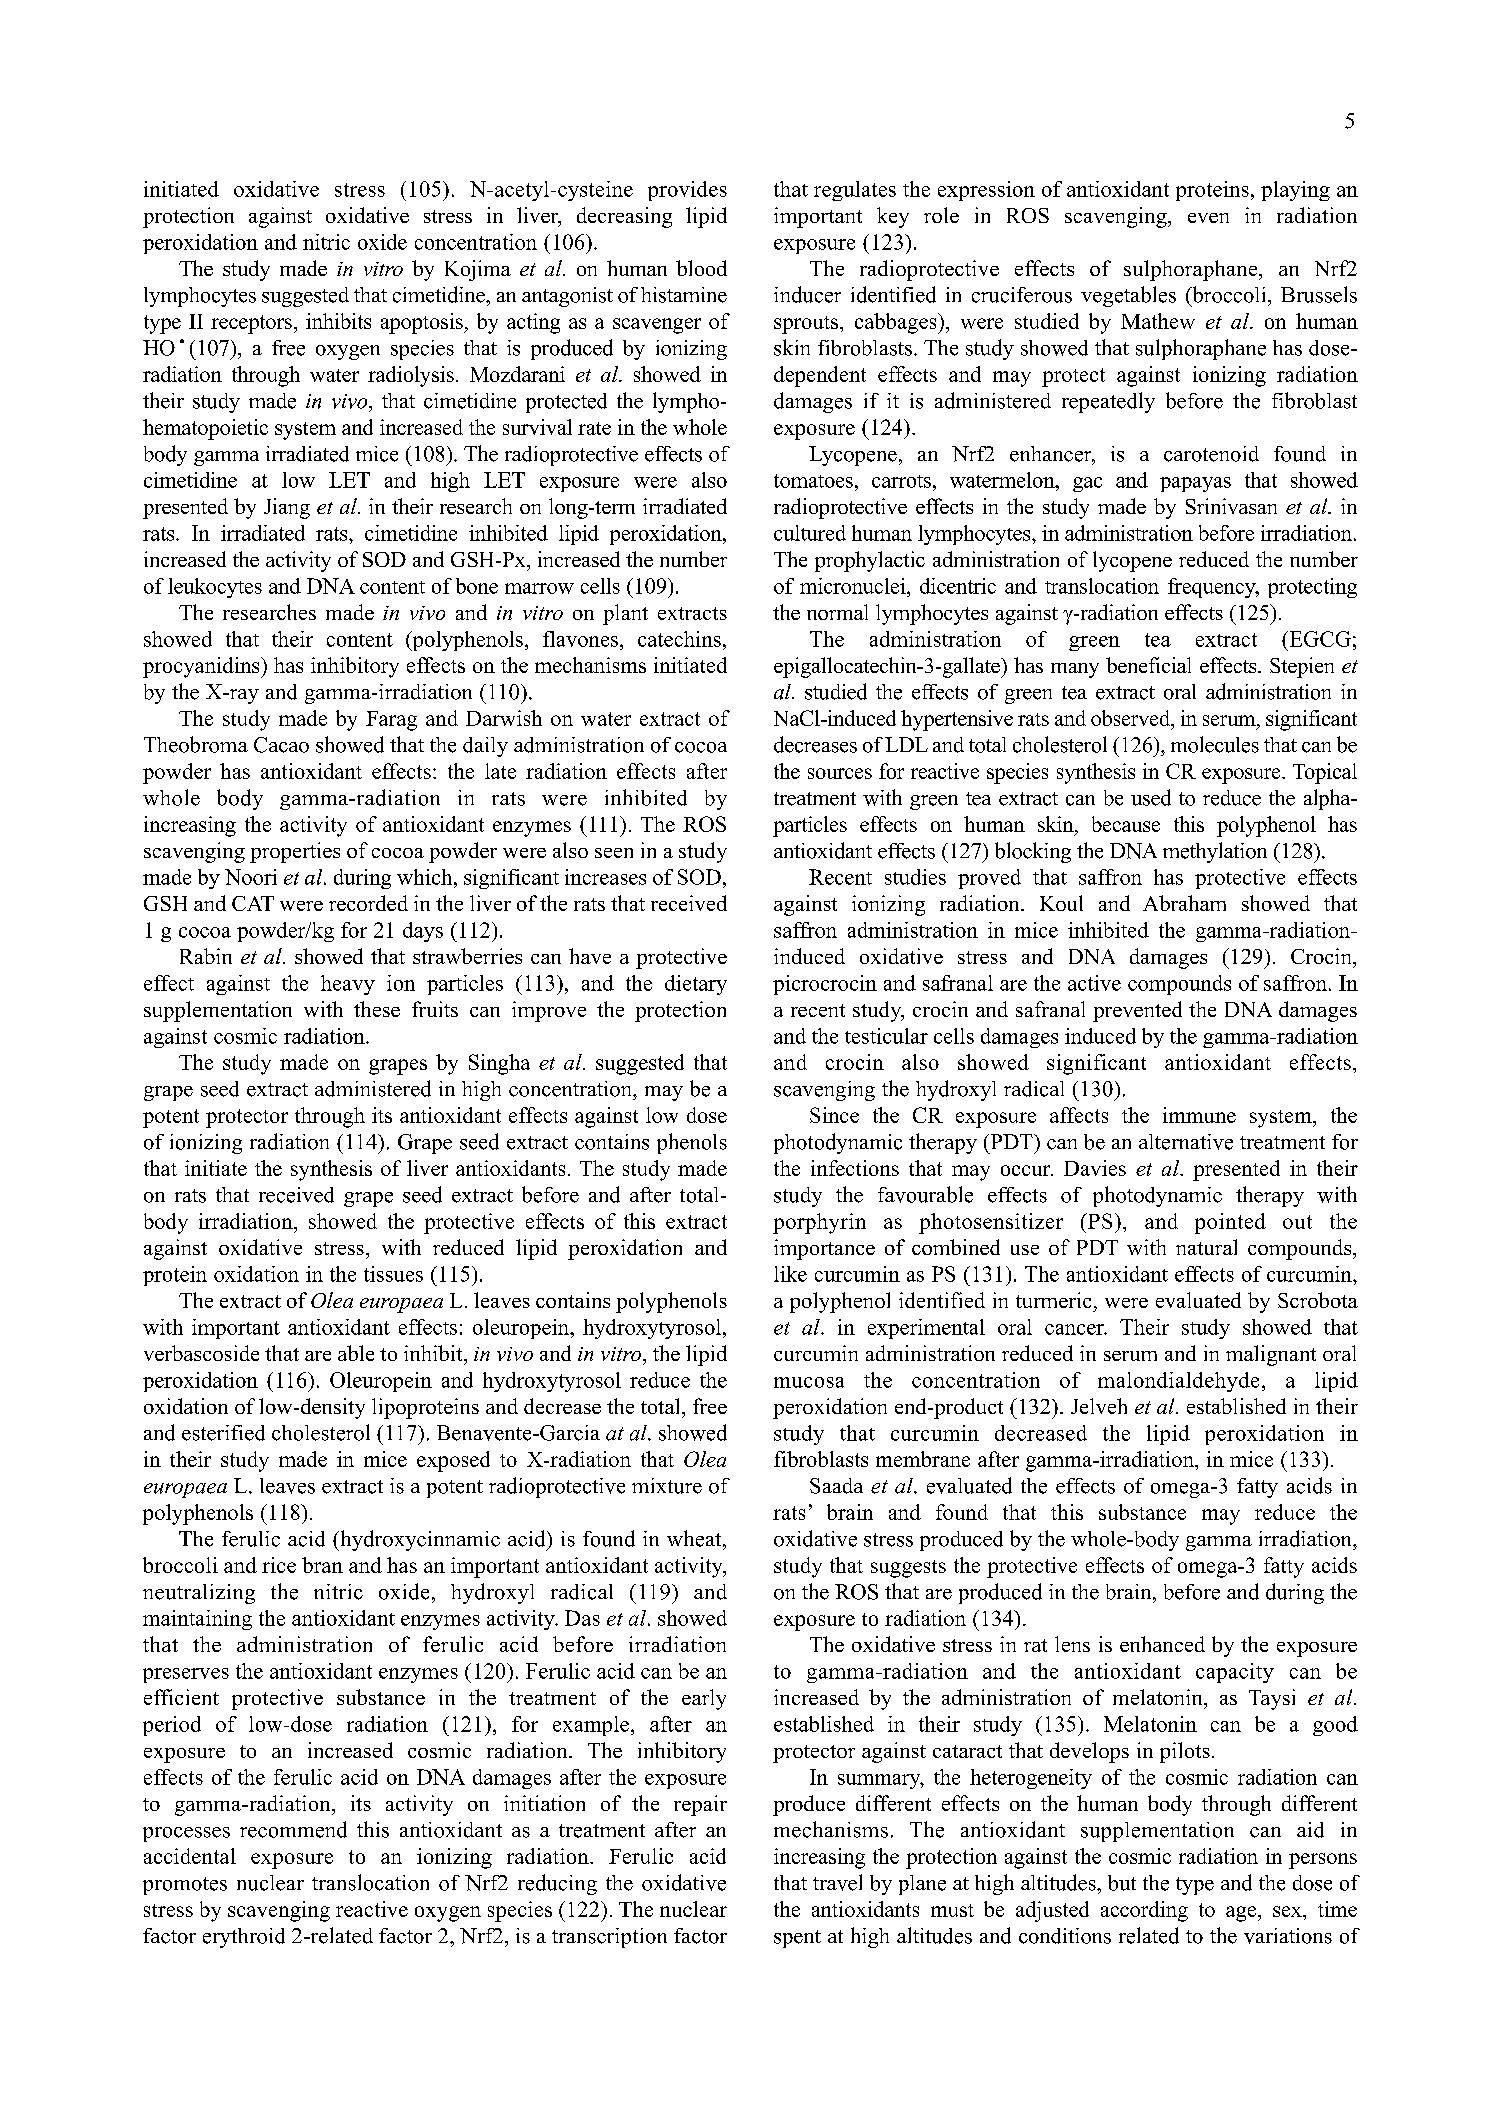  What do you see at coordinates (1199, 1115) in the page?
I see `immune` at bounding box center [1199, 1115].
